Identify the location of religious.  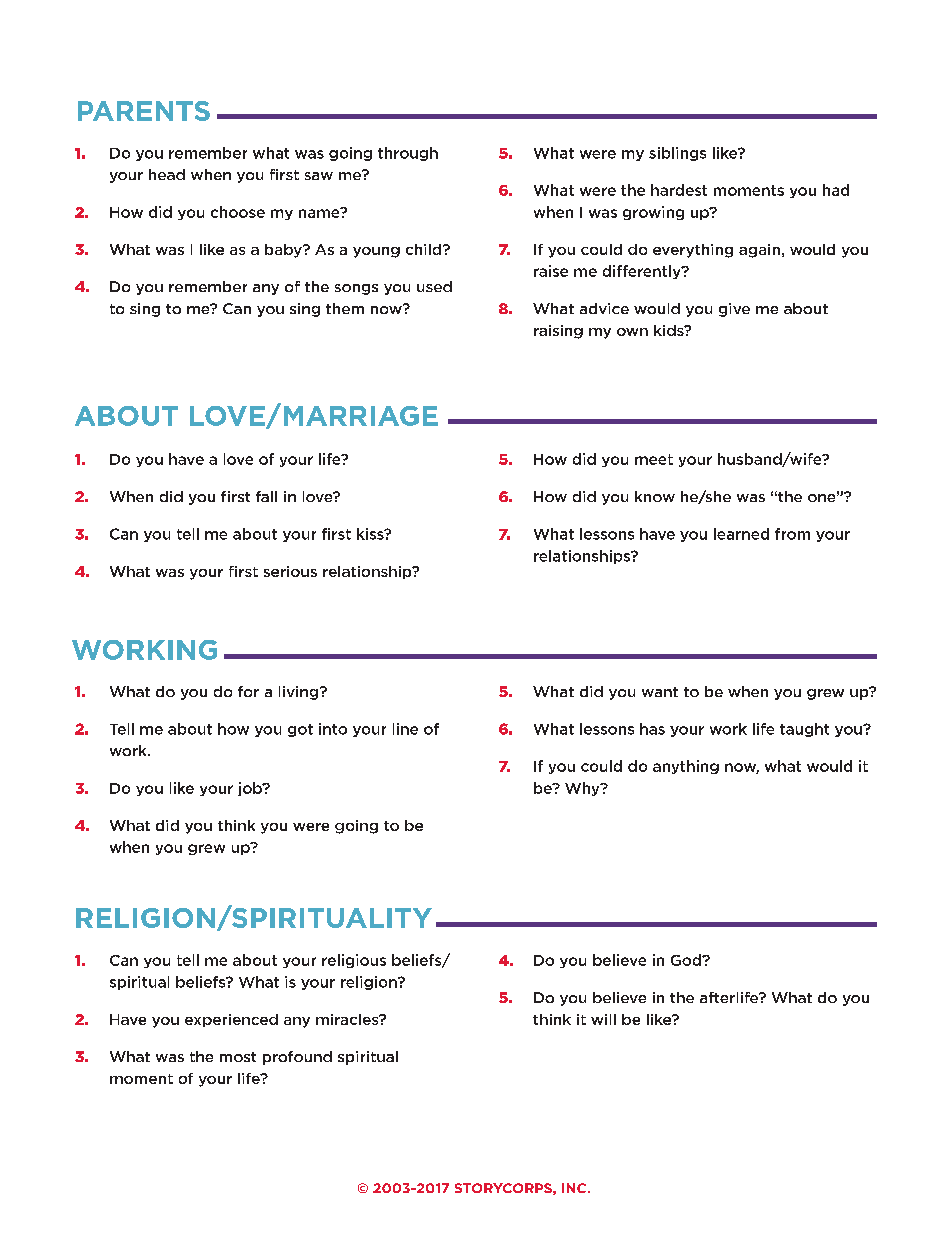
(354, 961).
